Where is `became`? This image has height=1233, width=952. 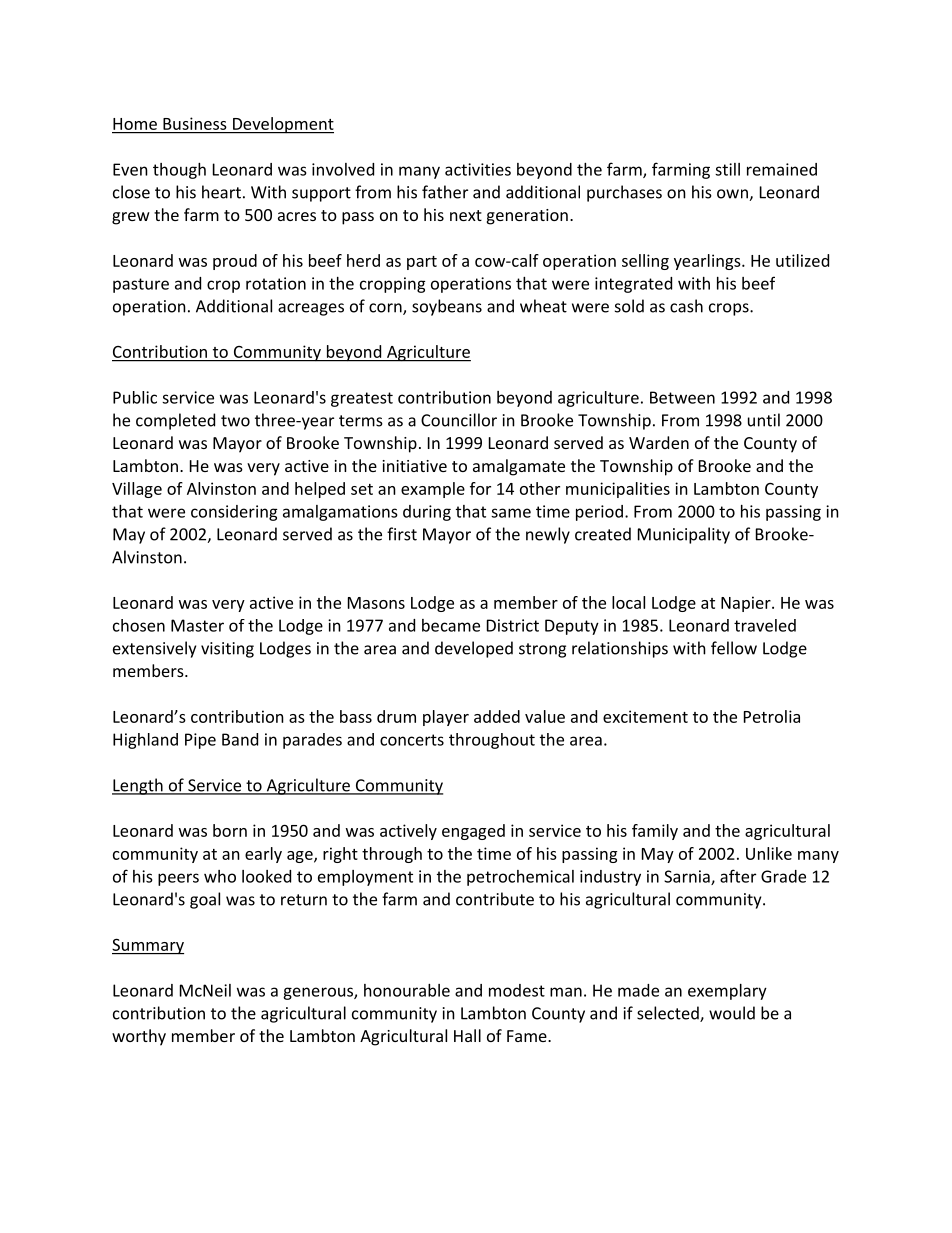
became is located at coordinates (451, 625).
